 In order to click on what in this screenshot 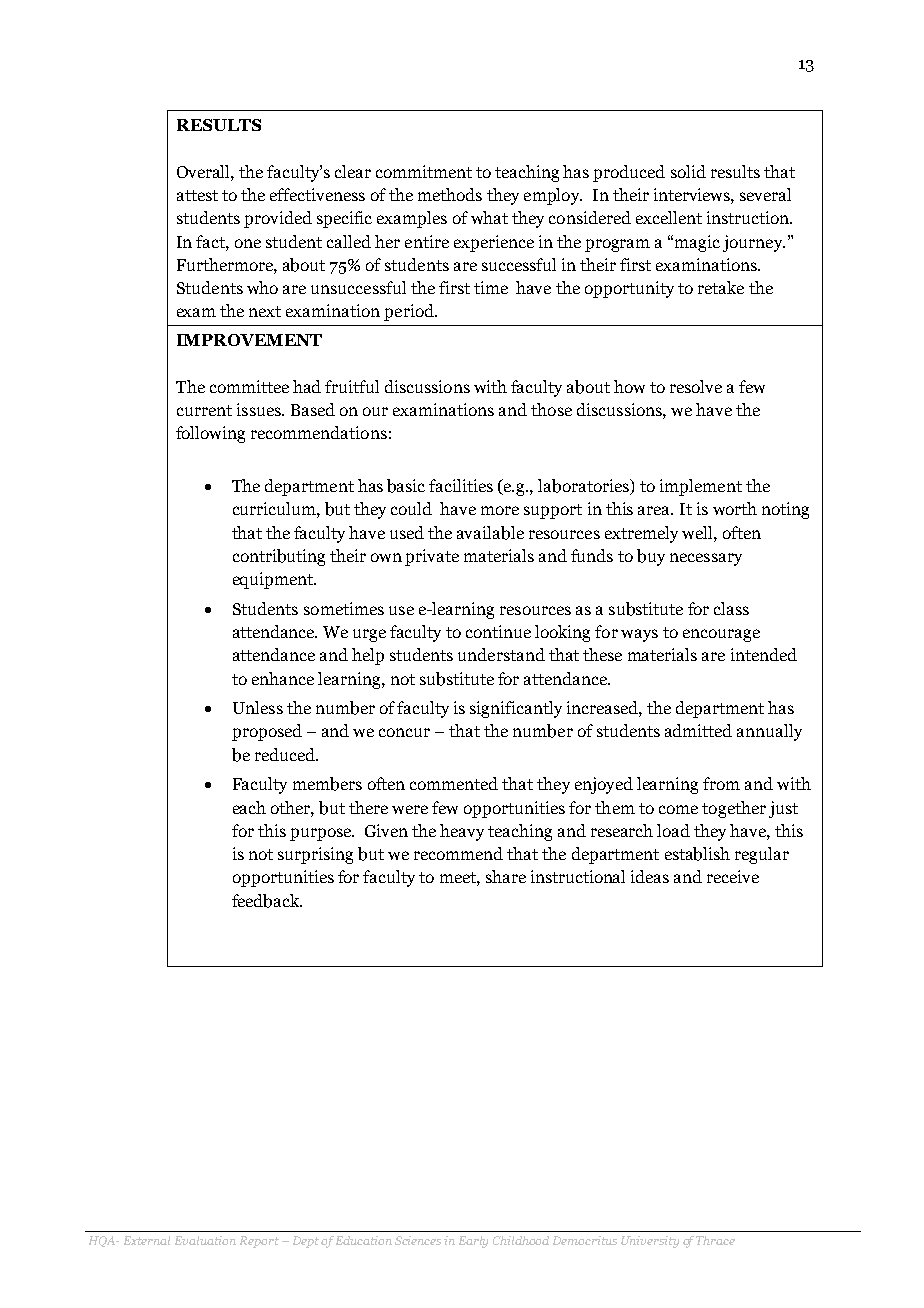, I will do `click(489, 217)`.
